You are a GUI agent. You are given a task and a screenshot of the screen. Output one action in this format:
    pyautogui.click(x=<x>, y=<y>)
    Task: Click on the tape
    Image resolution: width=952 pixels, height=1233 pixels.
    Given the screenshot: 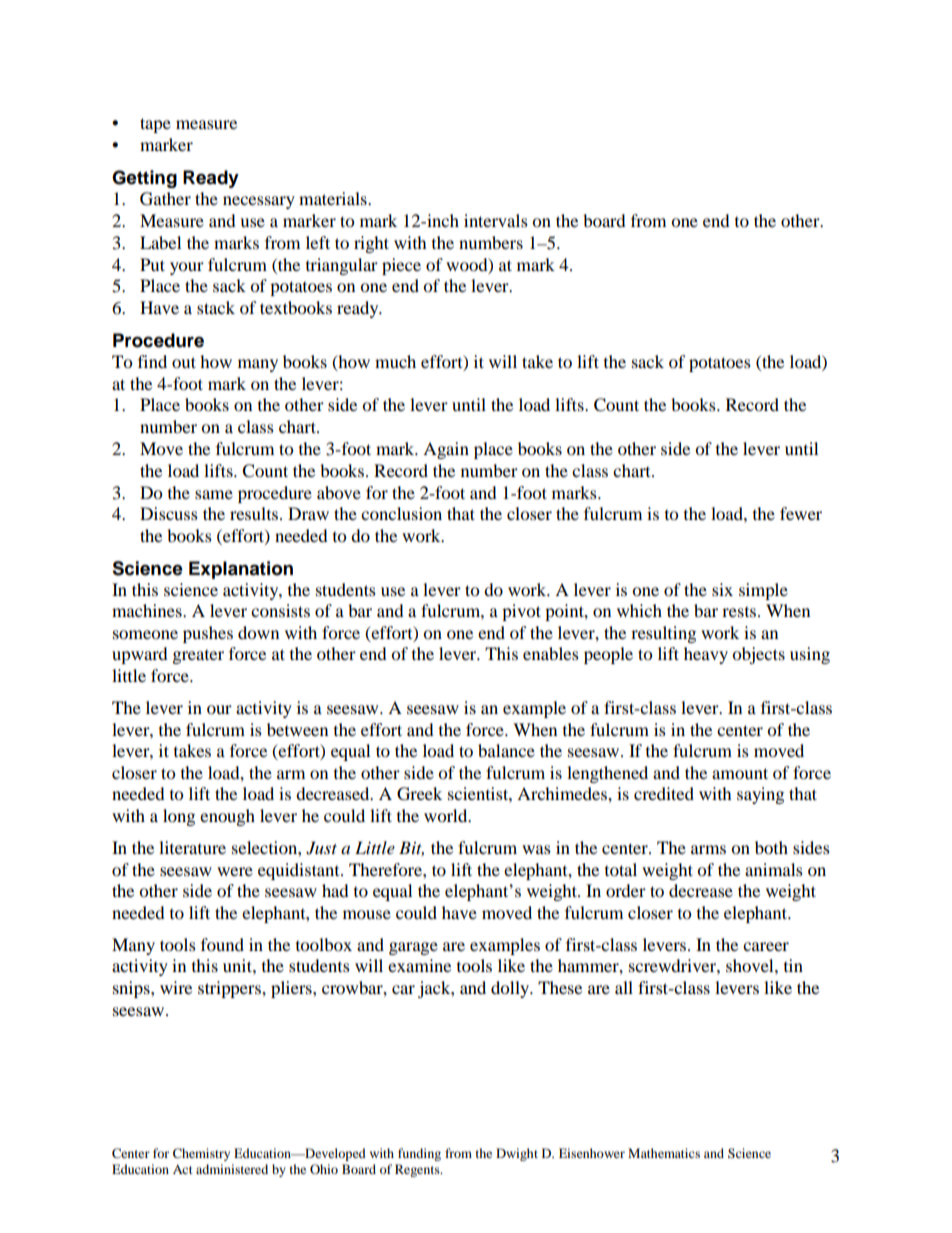 What is the action you would take?
    pyautogui.click(x=155, y=125)
